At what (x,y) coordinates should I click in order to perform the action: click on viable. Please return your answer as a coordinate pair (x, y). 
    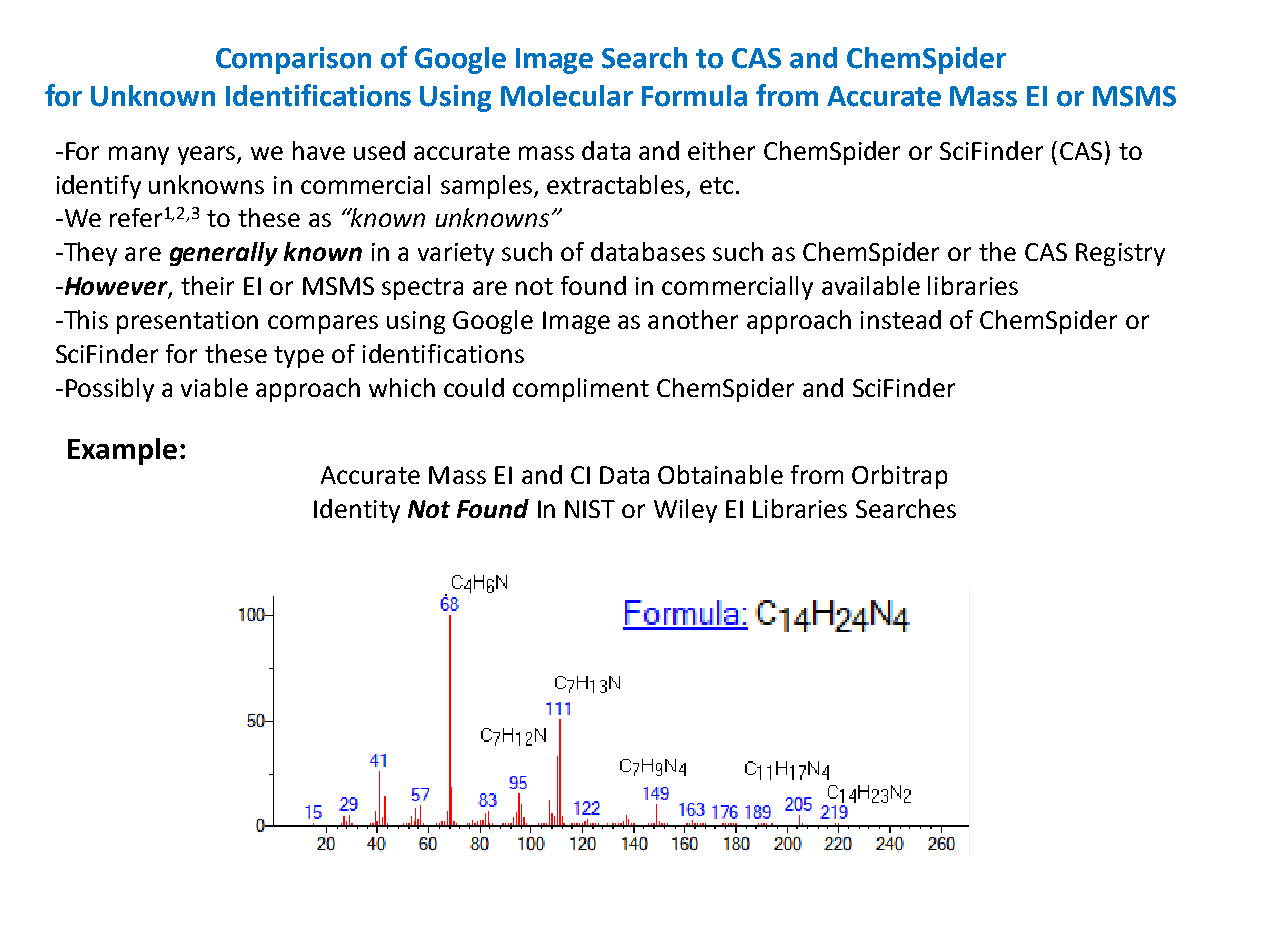
    Looking at the image, I should click on (214, 387).
